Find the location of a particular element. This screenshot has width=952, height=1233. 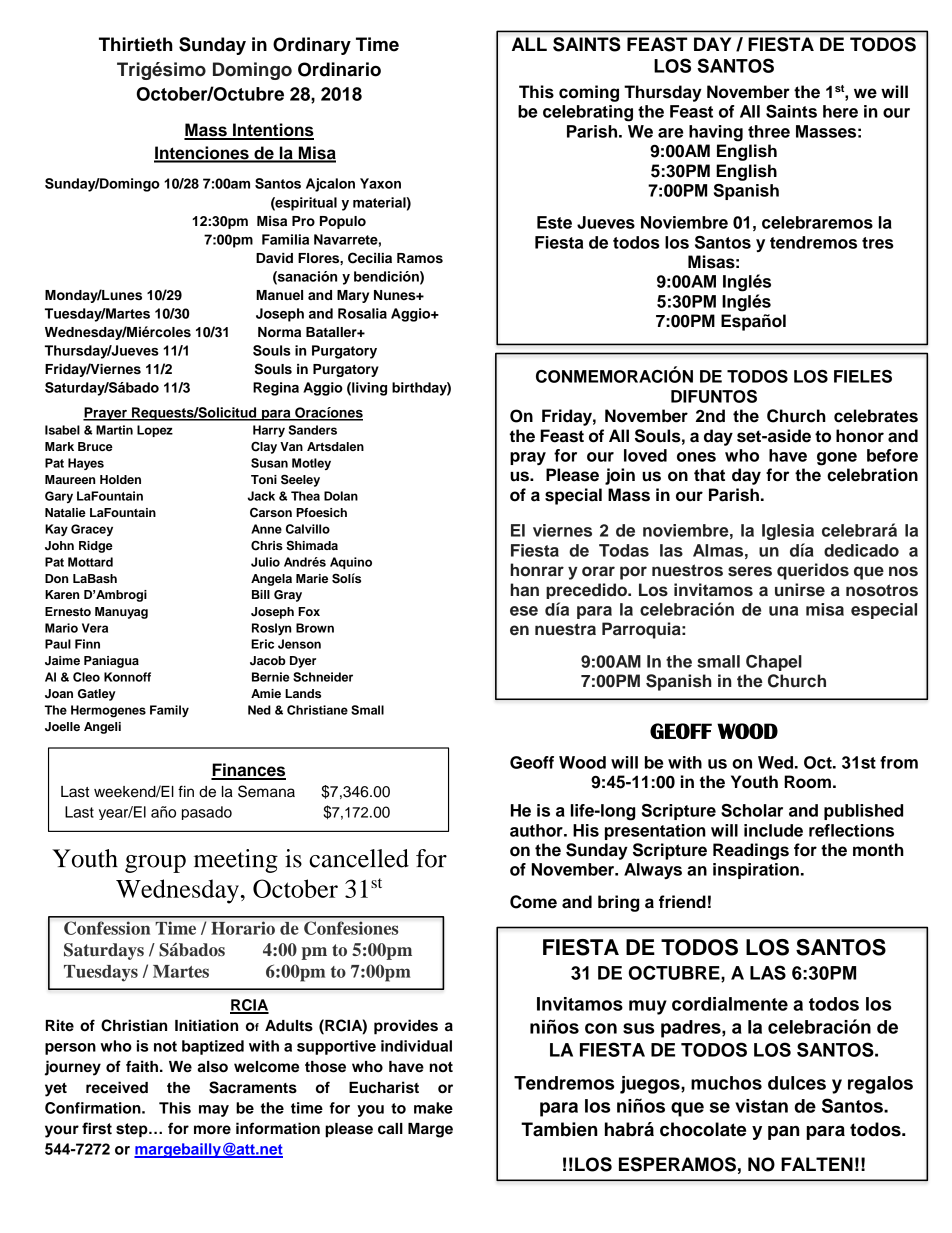

Vera is located at coordinates (95, 628).
